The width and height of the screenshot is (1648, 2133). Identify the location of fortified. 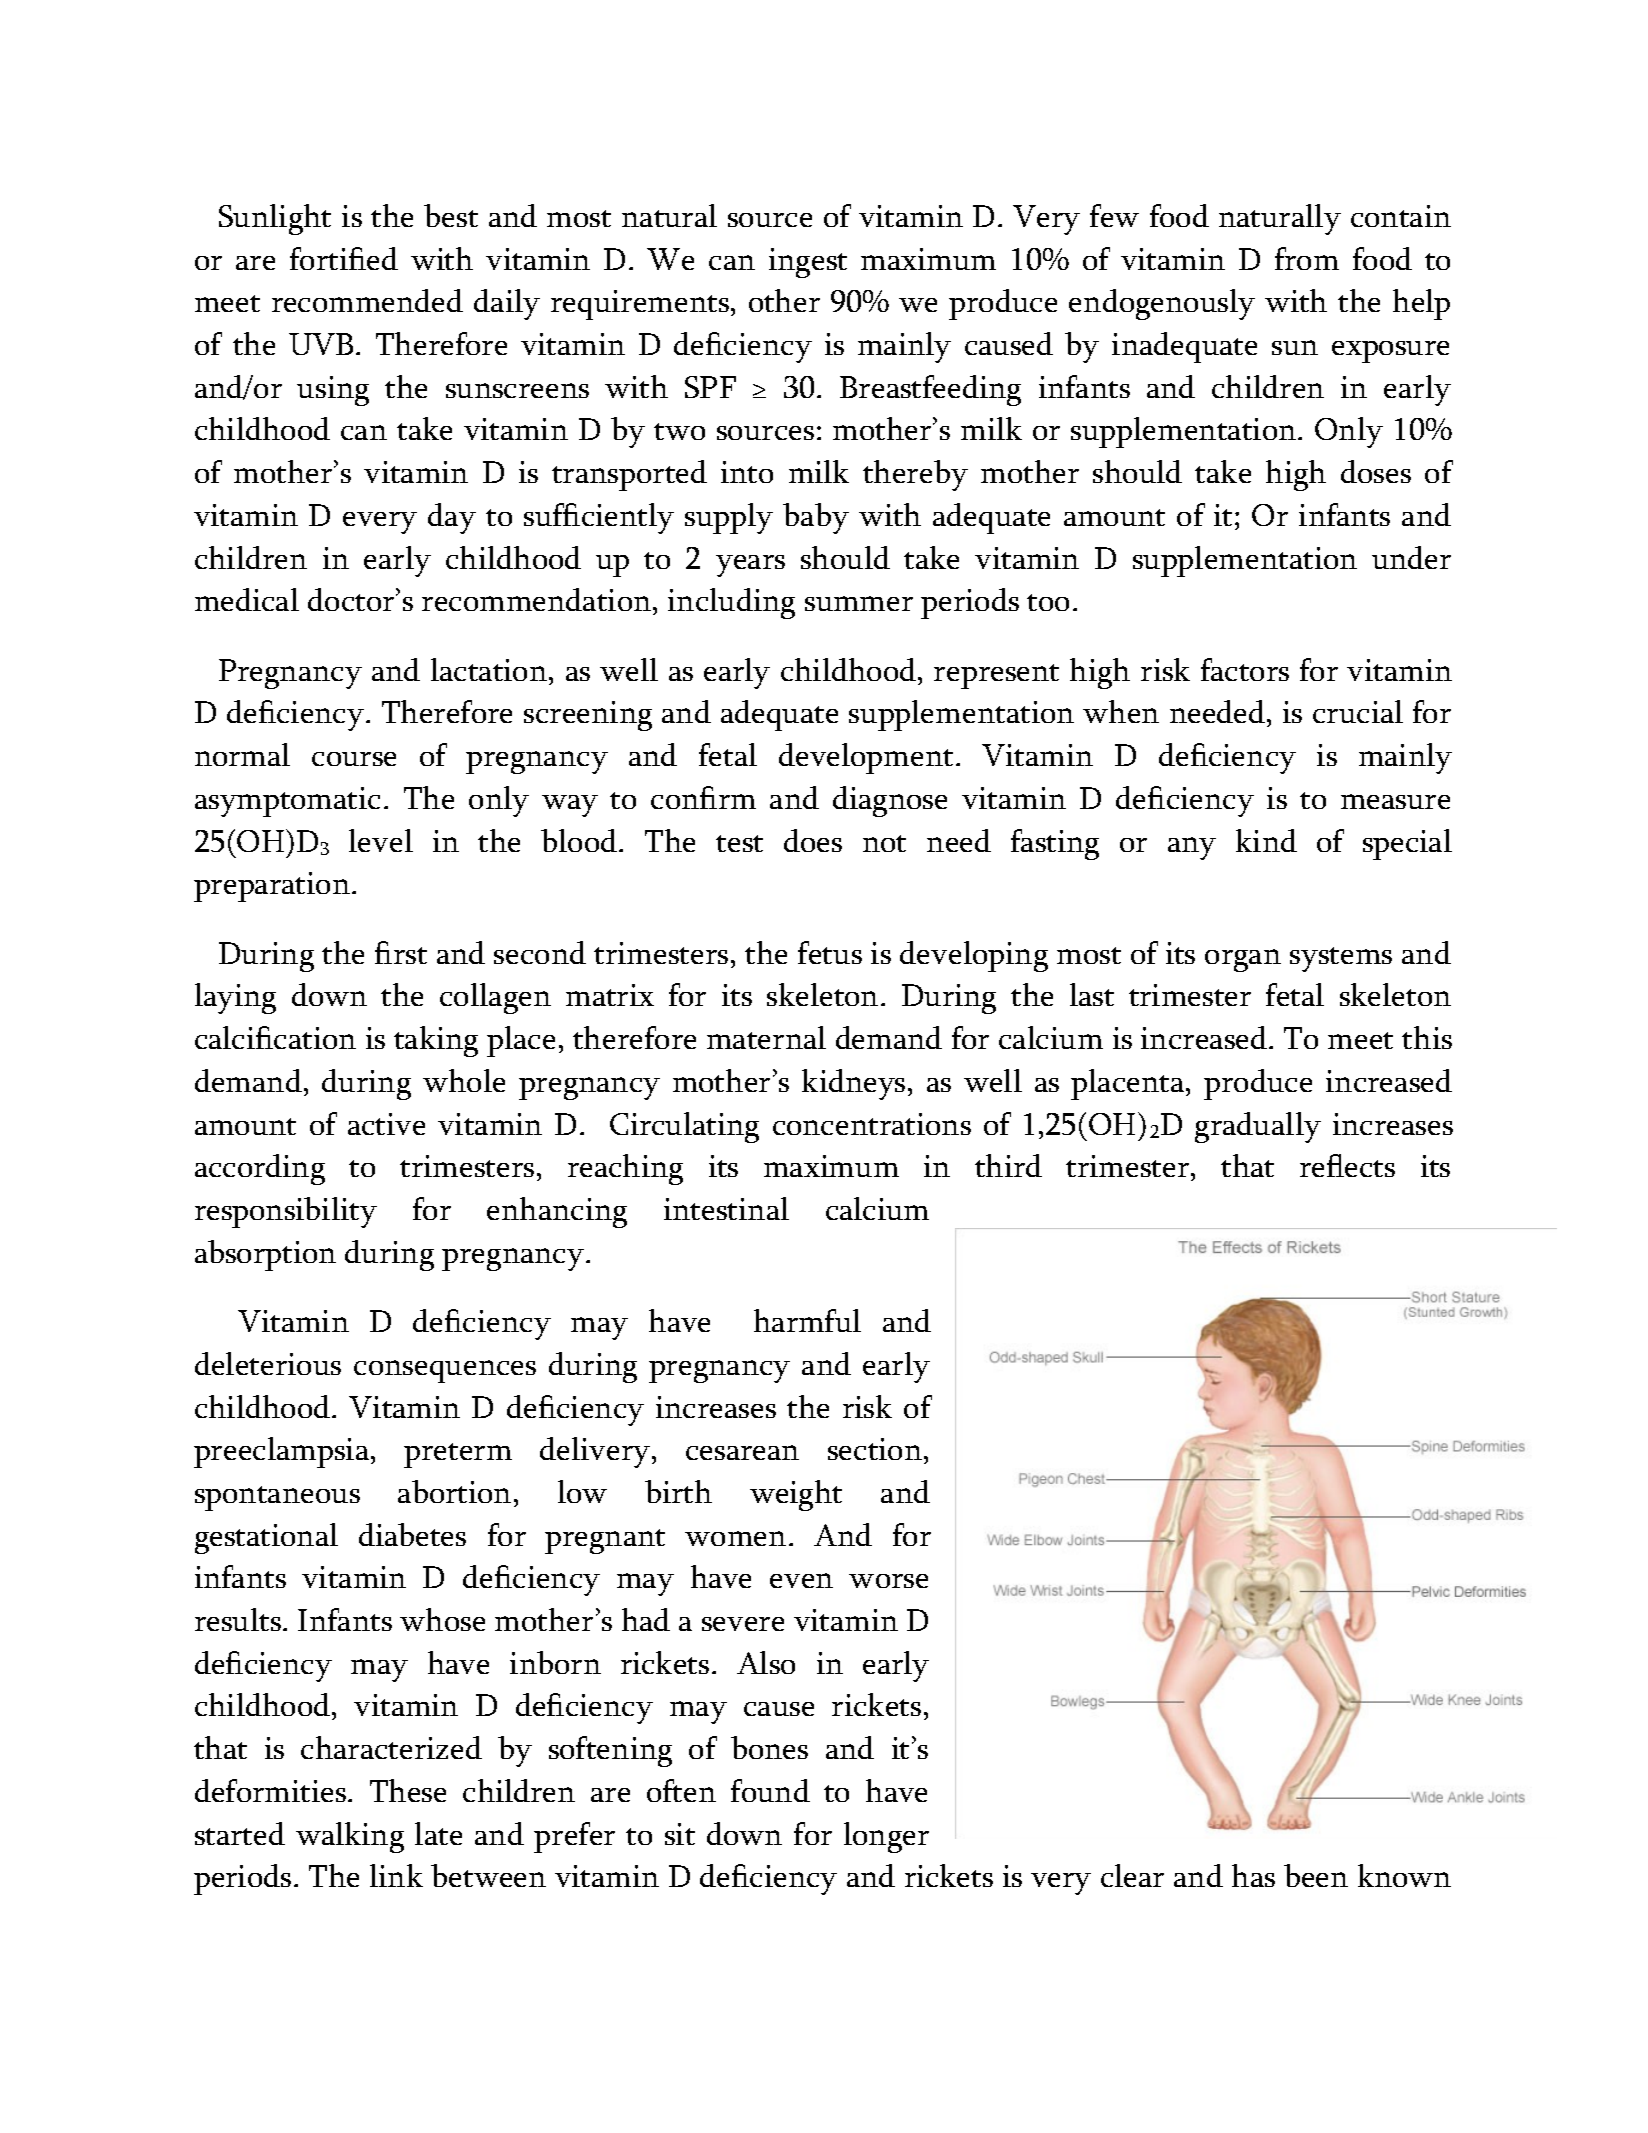
(344, 258).
